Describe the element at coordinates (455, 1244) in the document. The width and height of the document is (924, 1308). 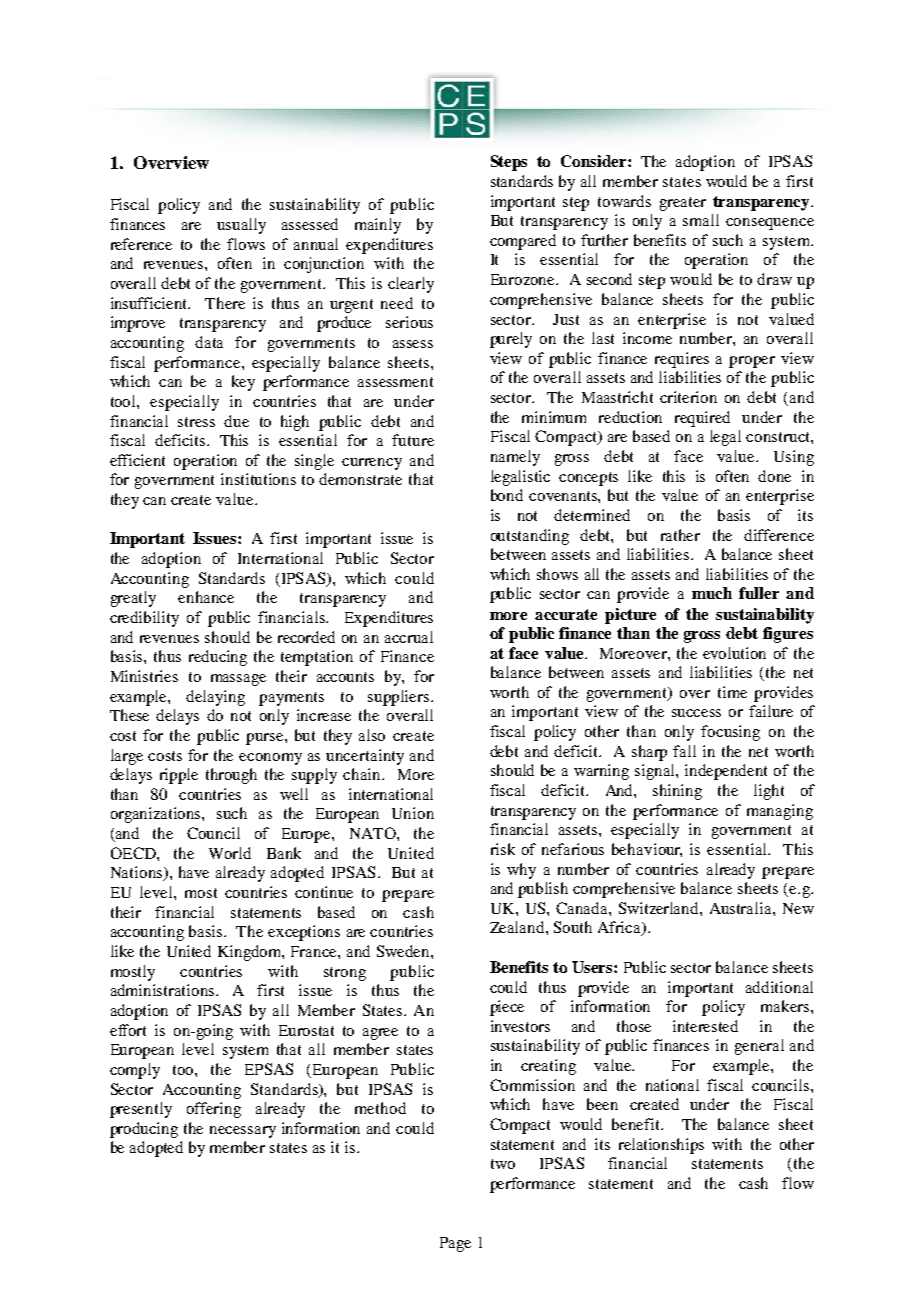
I see `Page` at that location.
